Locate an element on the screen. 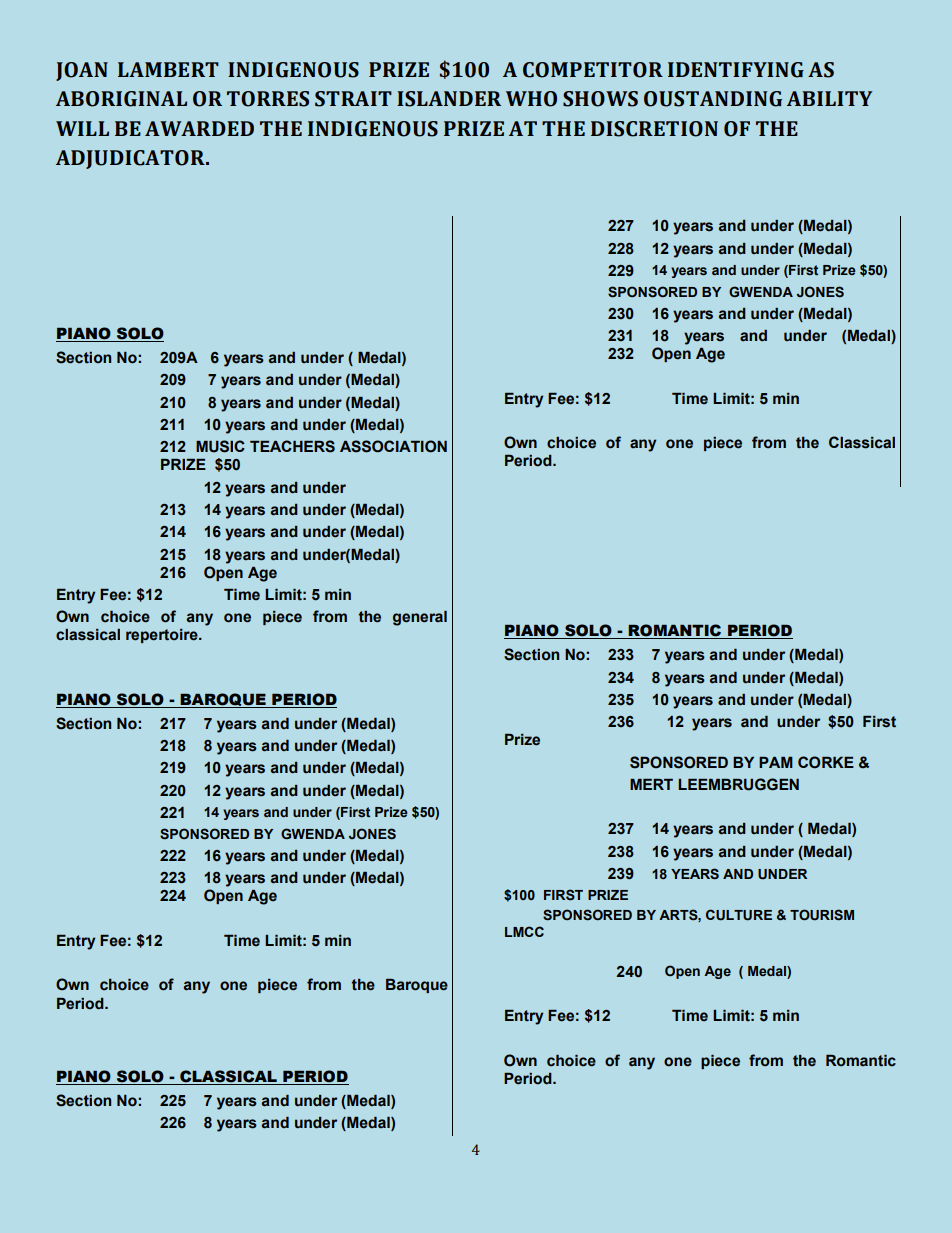 The image size is (952, 1233). LAMBERT is located at coordinates (168, 69).
